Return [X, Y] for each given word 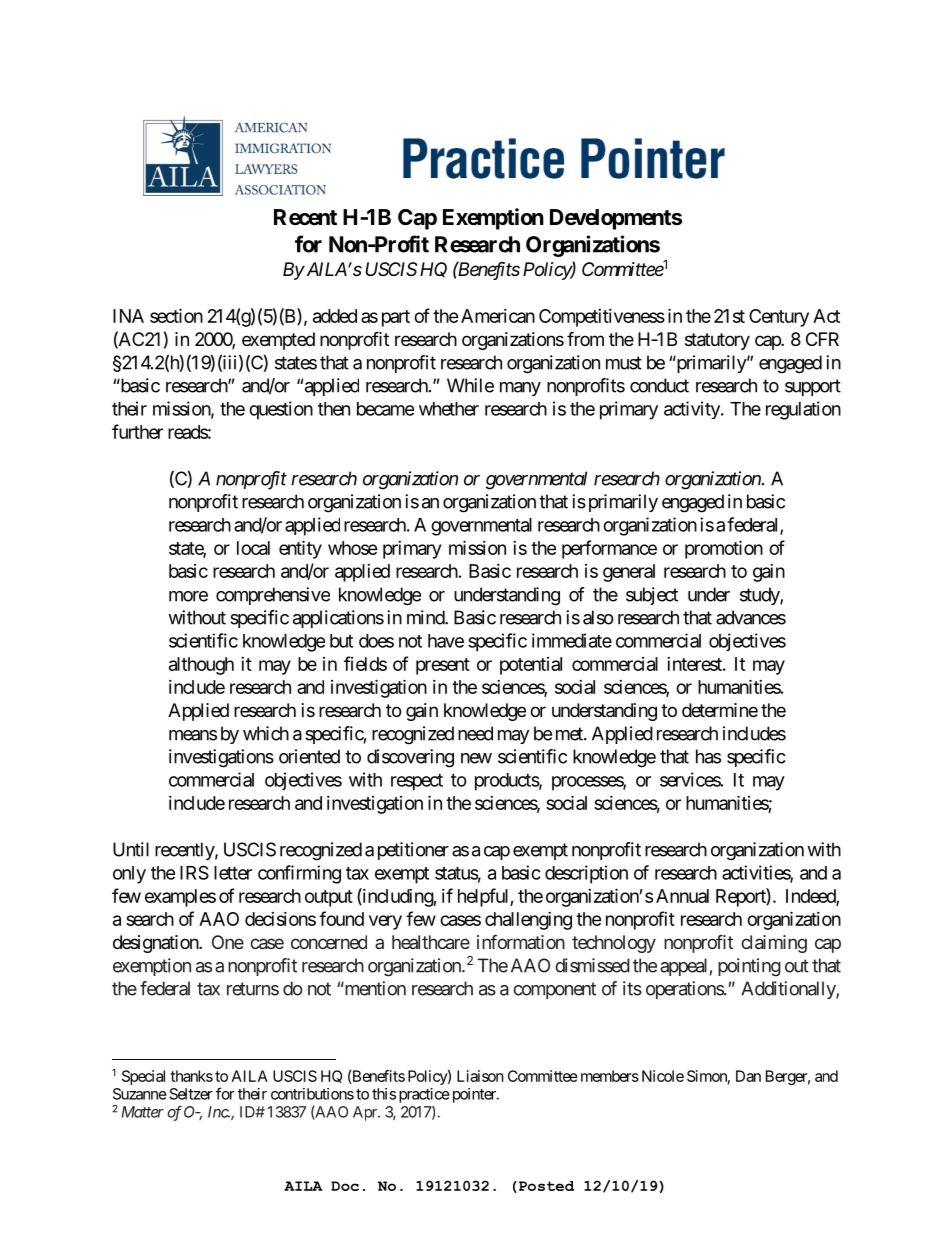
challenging [528, 921]
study [760, 596]
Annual [682, 896]
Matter [143, 1112]
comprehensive [273, 596]
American [498, 316]
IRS [194, 872]
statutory [717, 341]
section [176, 315]
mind [426, 617]
